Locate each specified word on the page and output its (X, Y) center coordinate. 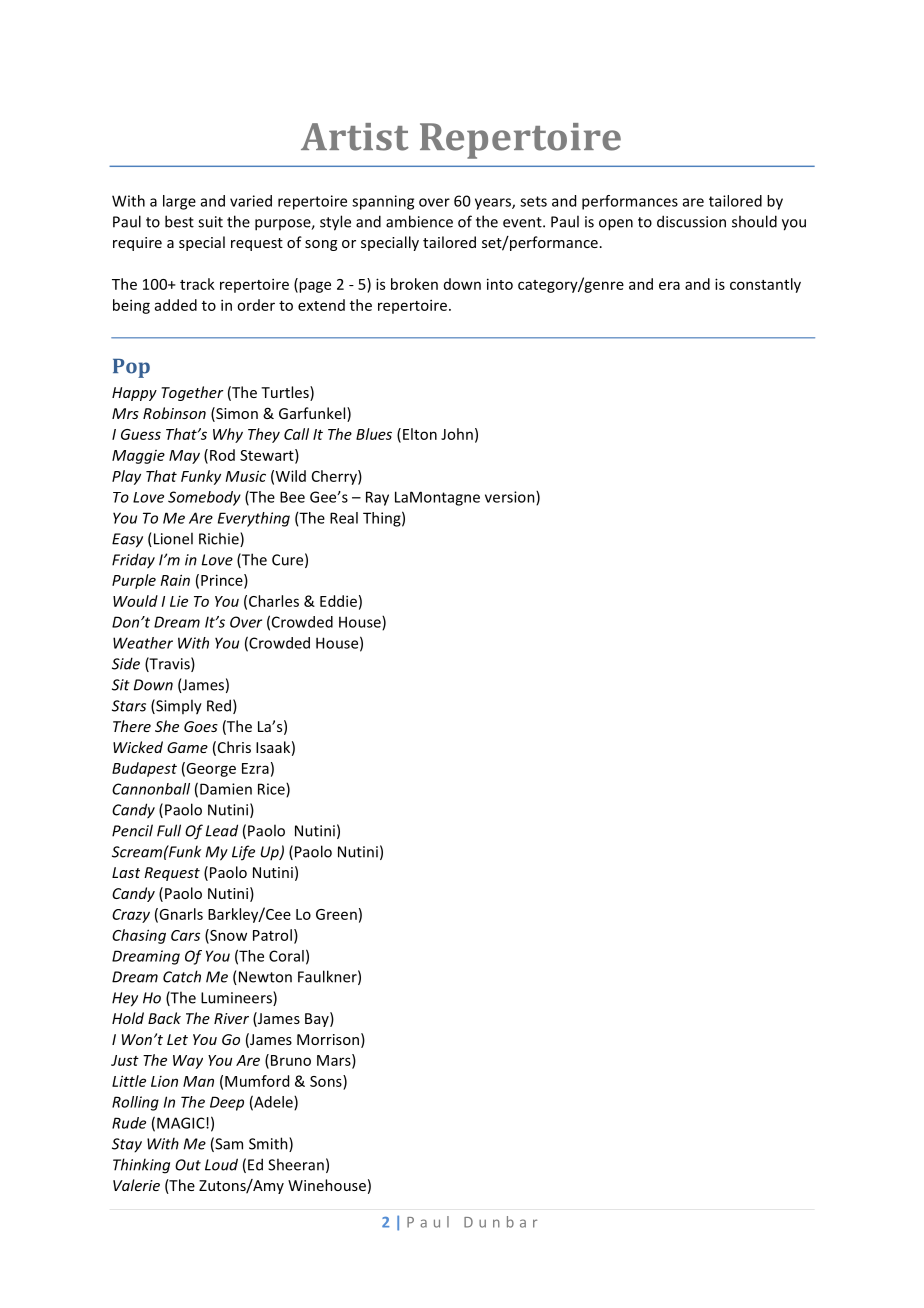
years (494, 204)
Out (188, 1165)
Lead (221, 830)
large (179, 202)
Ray (377, 498)
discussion (691, 221)
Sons (327, 1081)
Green (336, 914)
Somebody (204, 498)
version (511, 498)
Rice (272, 790)
